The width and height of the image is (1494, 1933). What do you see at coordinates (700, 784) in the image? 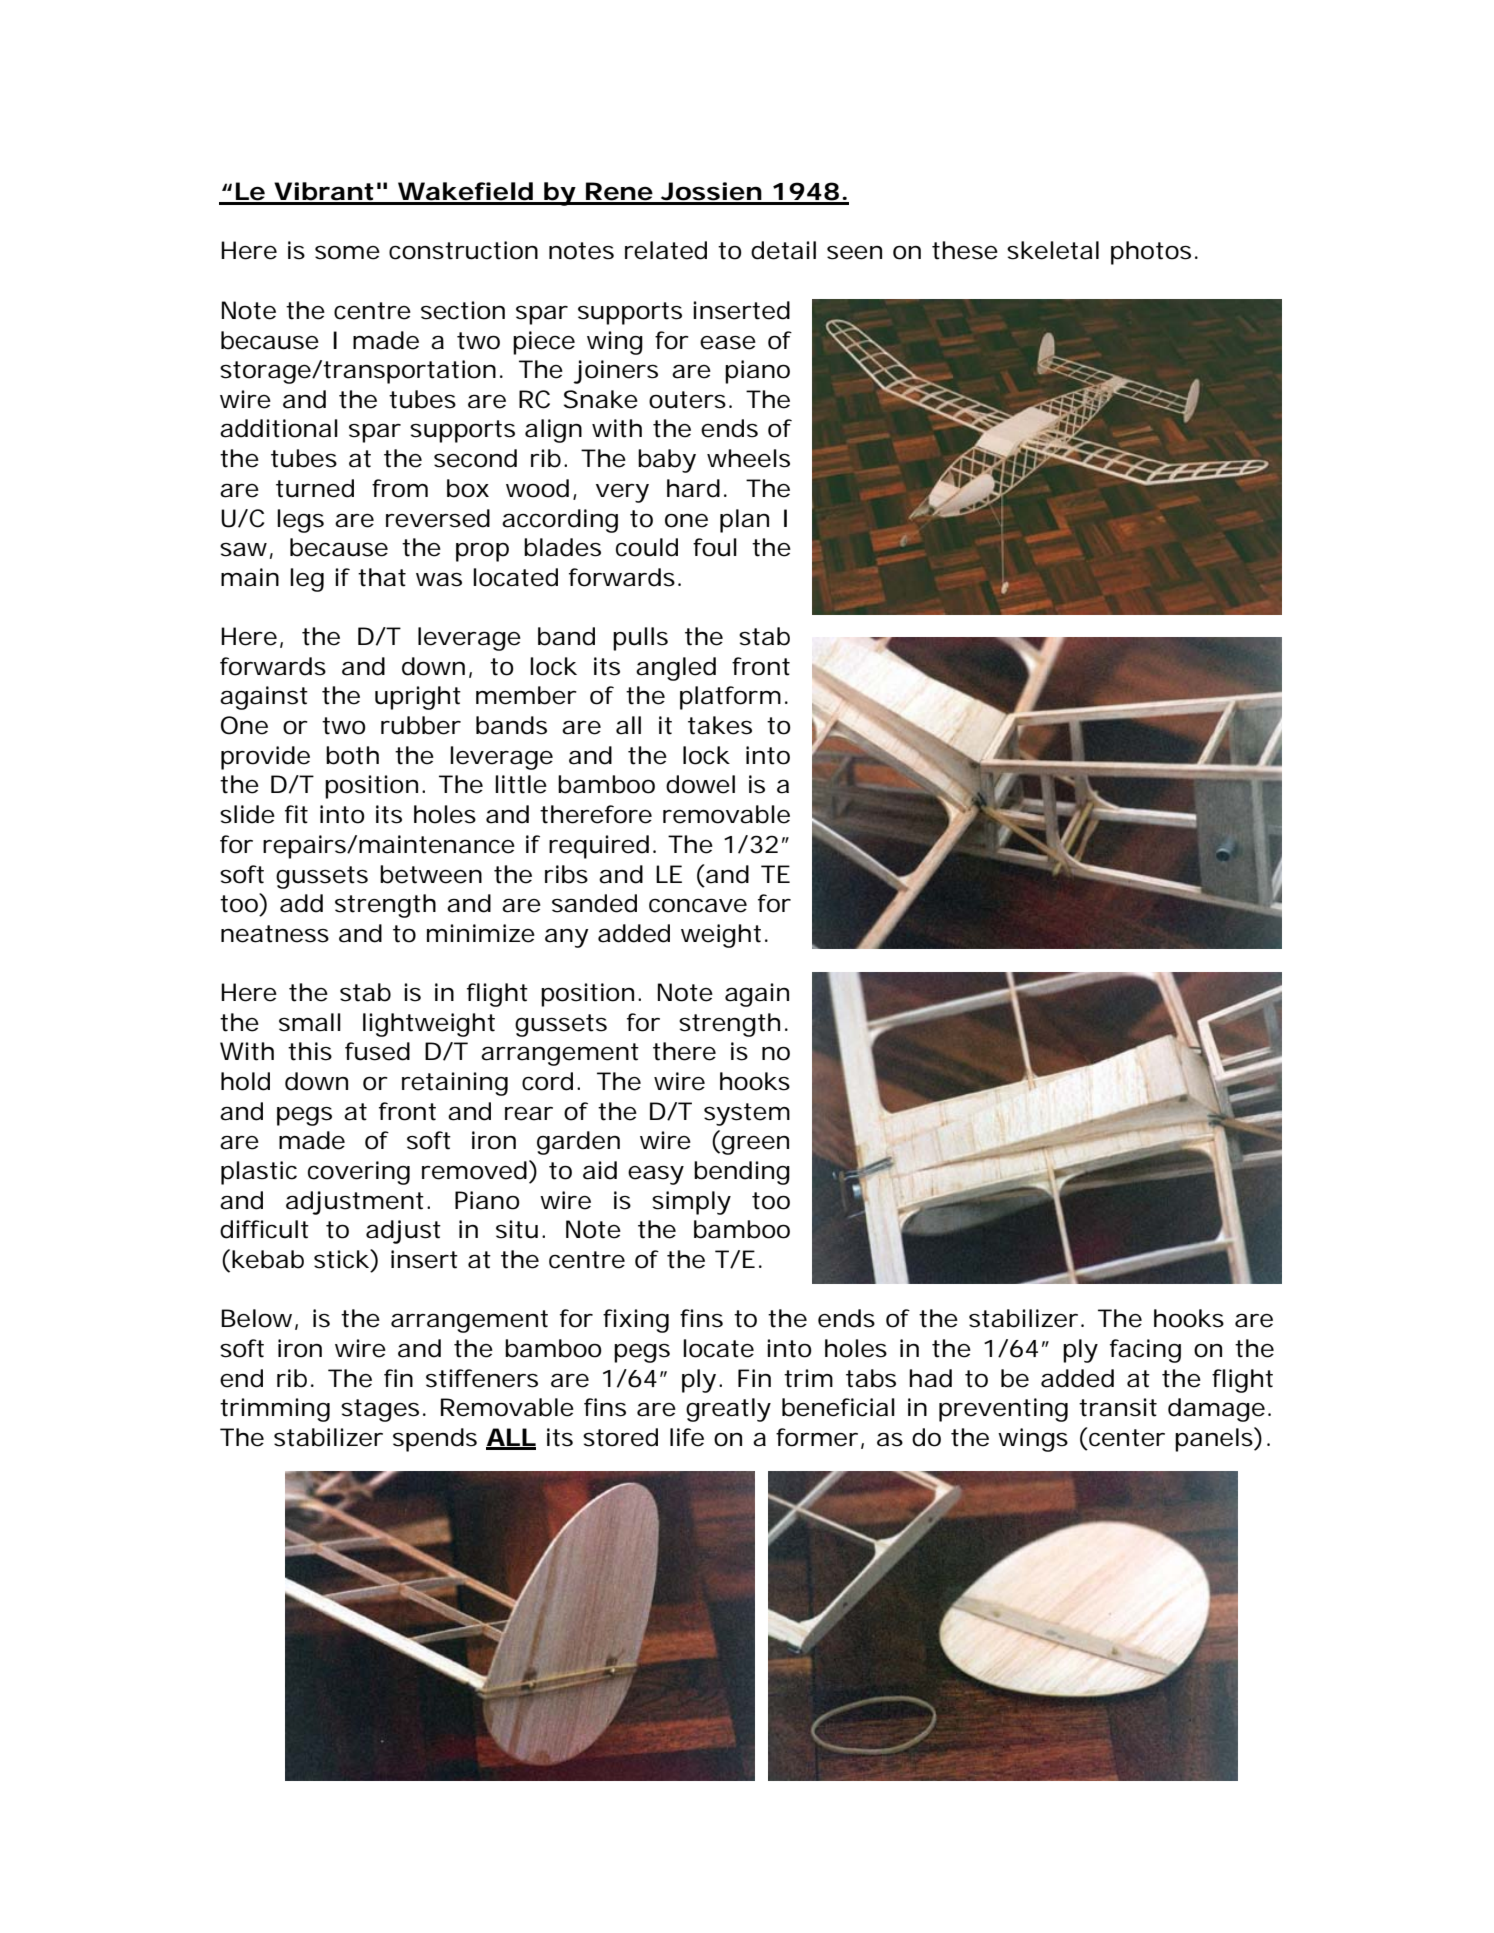
I see `dowel` at bounding box center [700, 784].
